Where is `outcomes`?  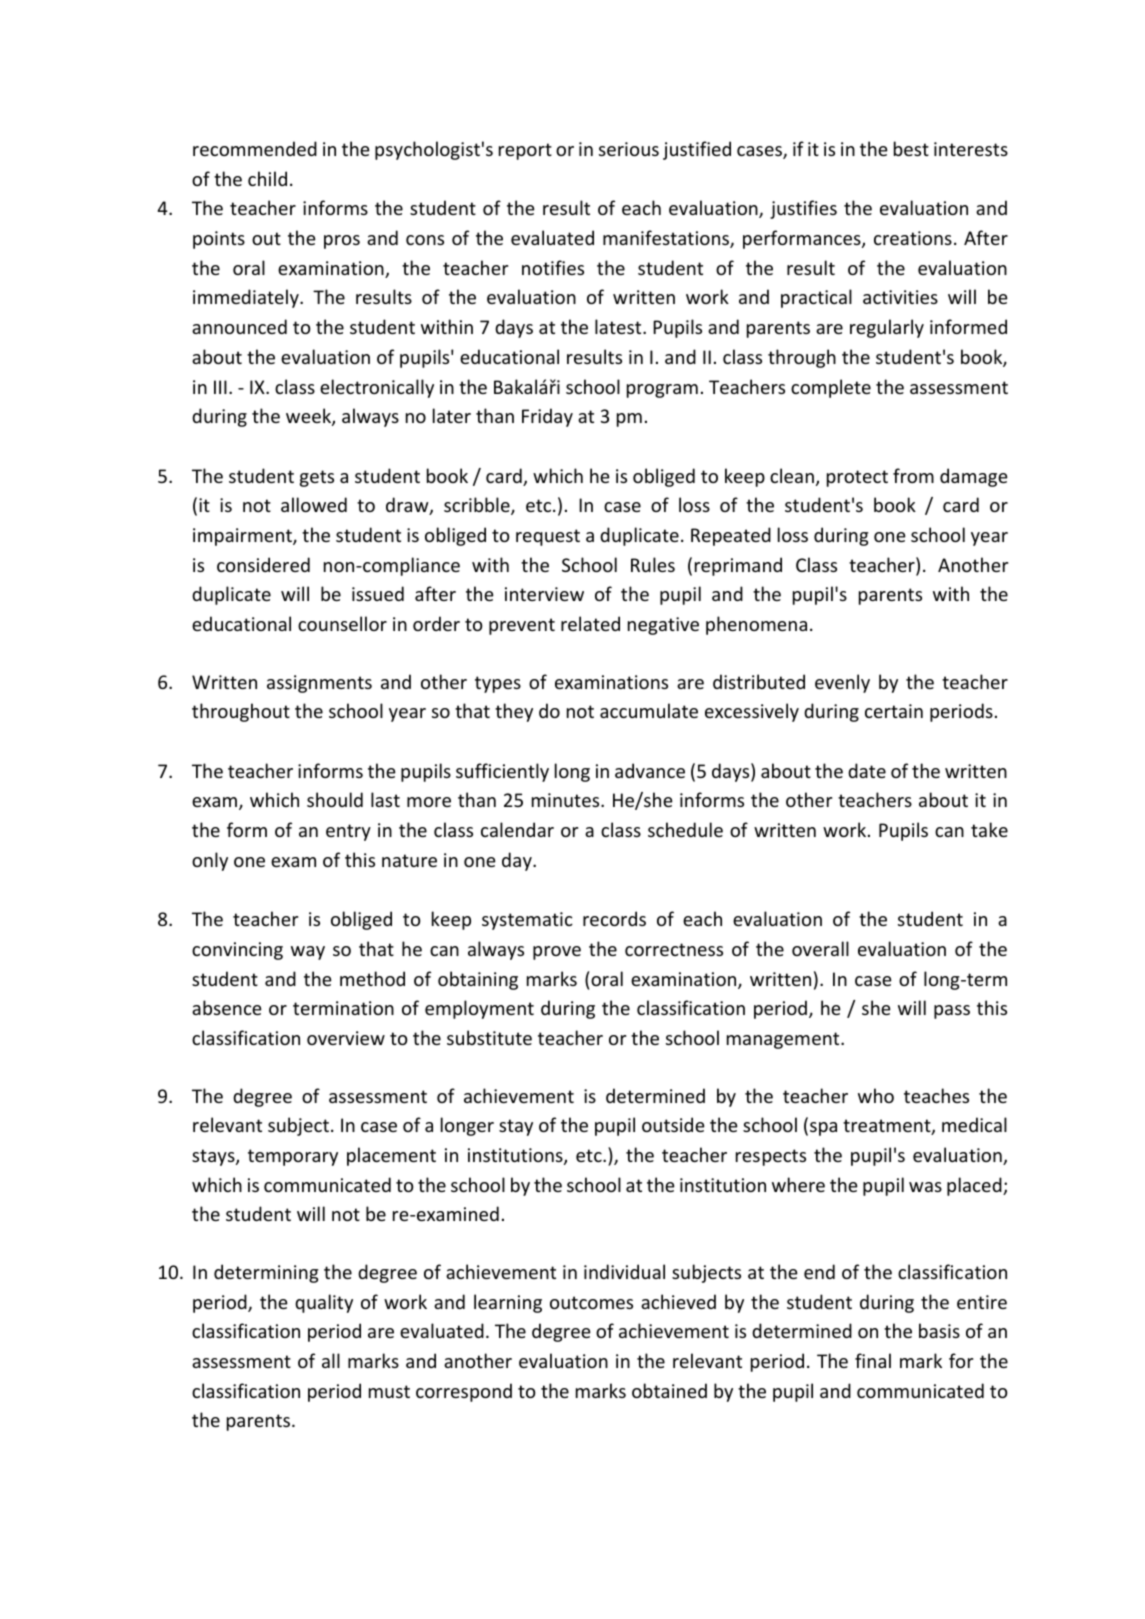
outcomes is located at coordinates (591, 1302).
